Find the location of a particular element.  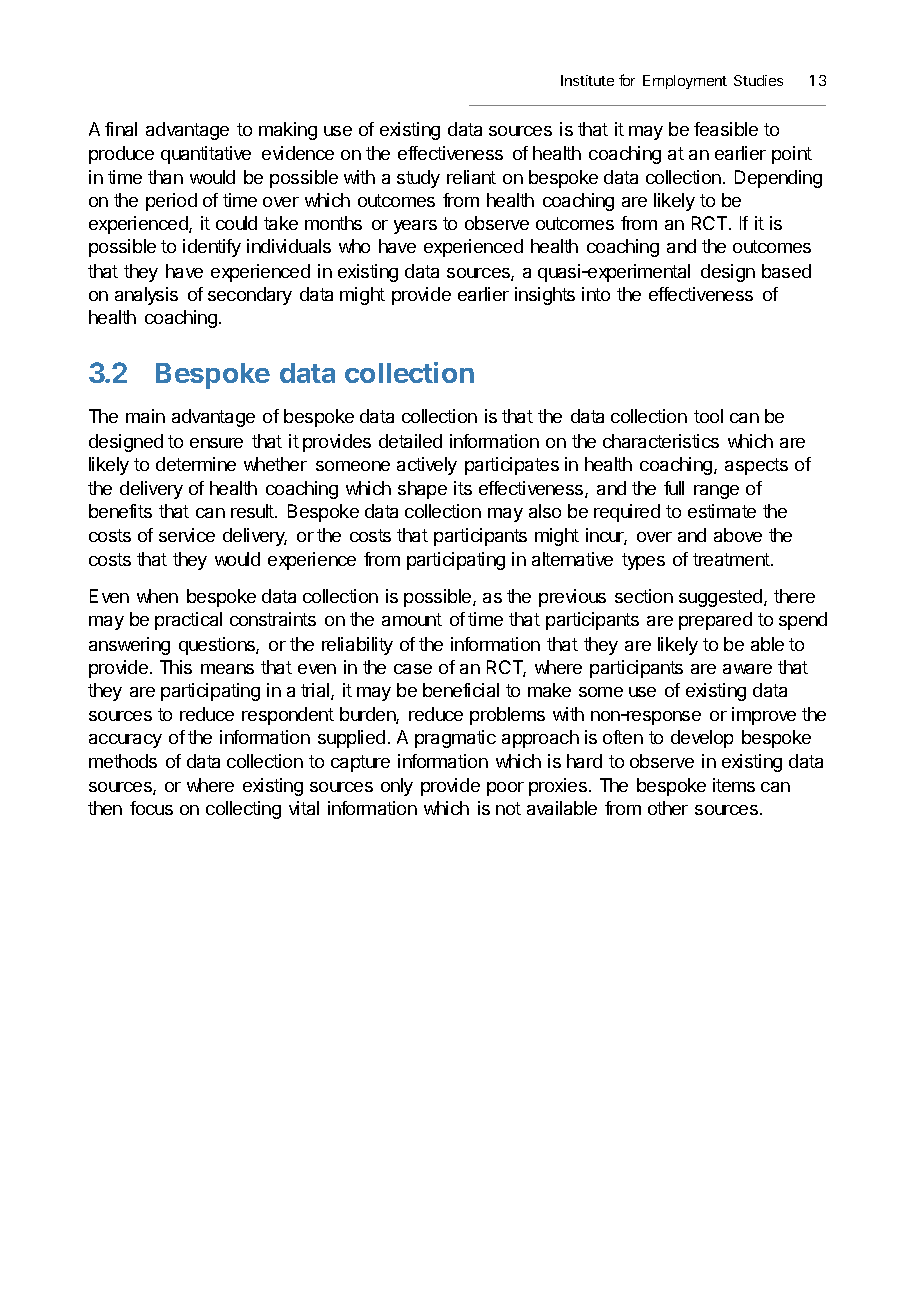

alternative is located at coordinates (572, 559).
